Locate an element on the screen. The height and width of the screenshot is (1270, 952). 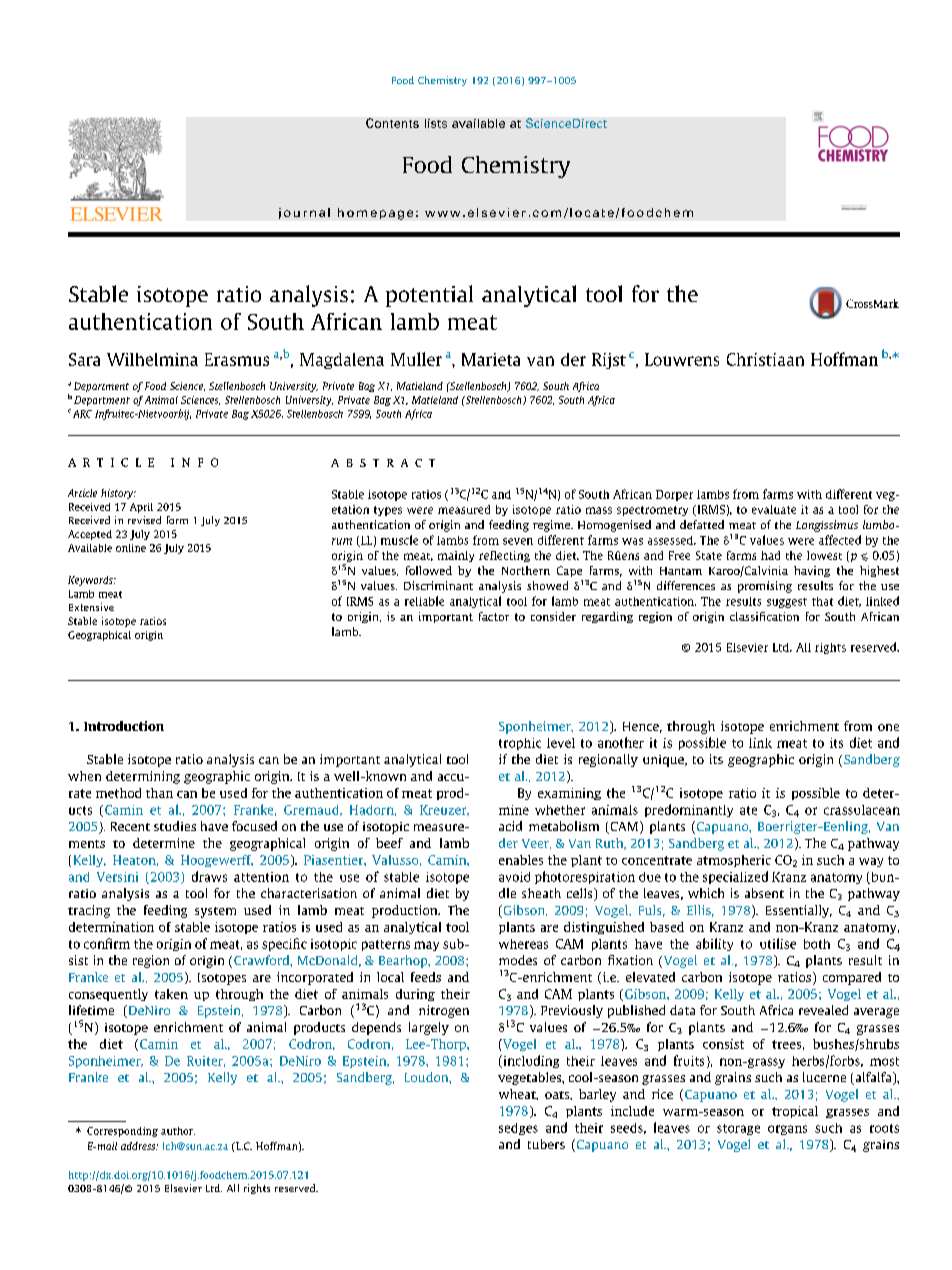
trophic is located at coordinates (520, 744).
